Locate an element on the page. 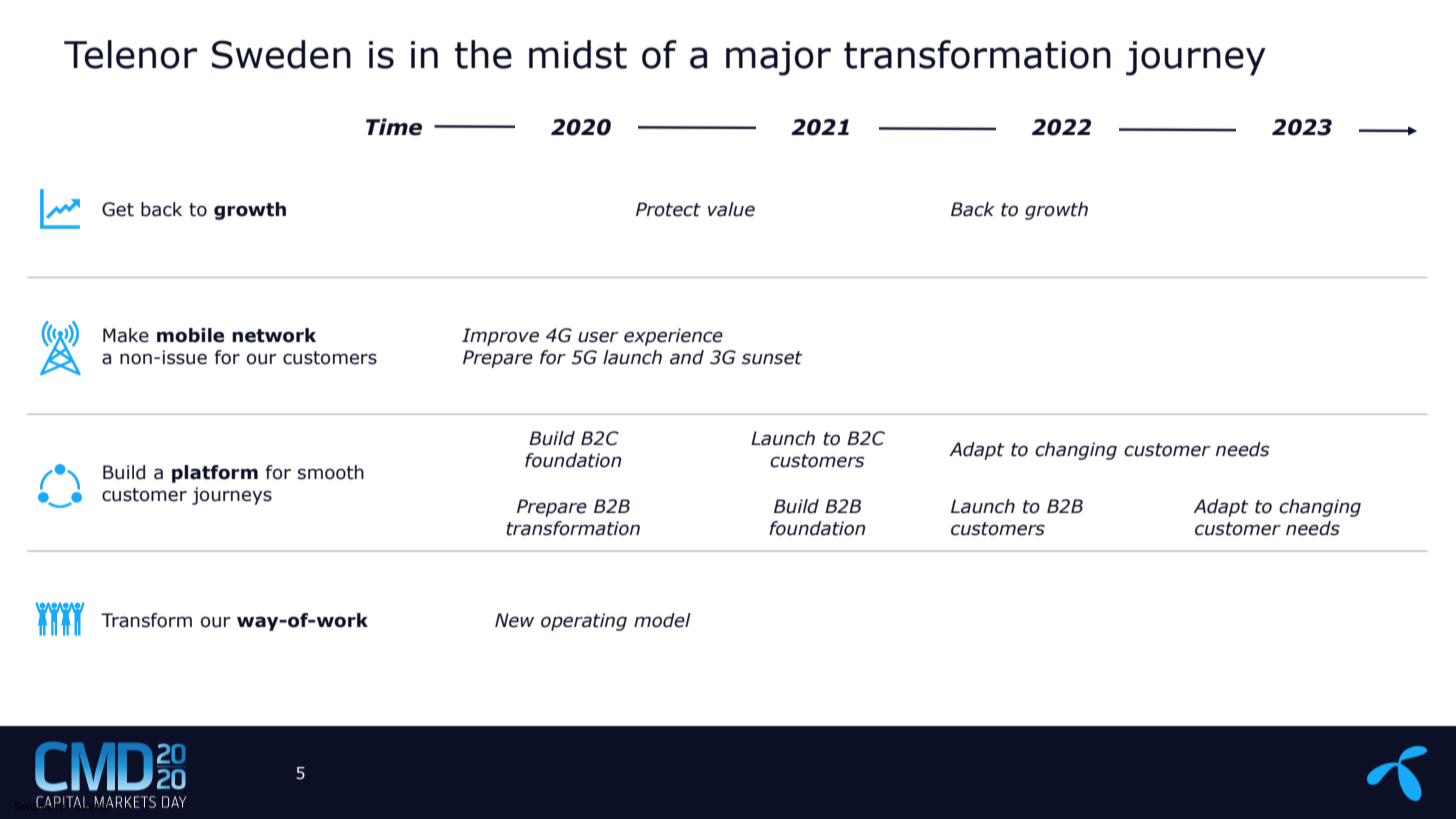  Improve is located at coordinates (500, 337).
